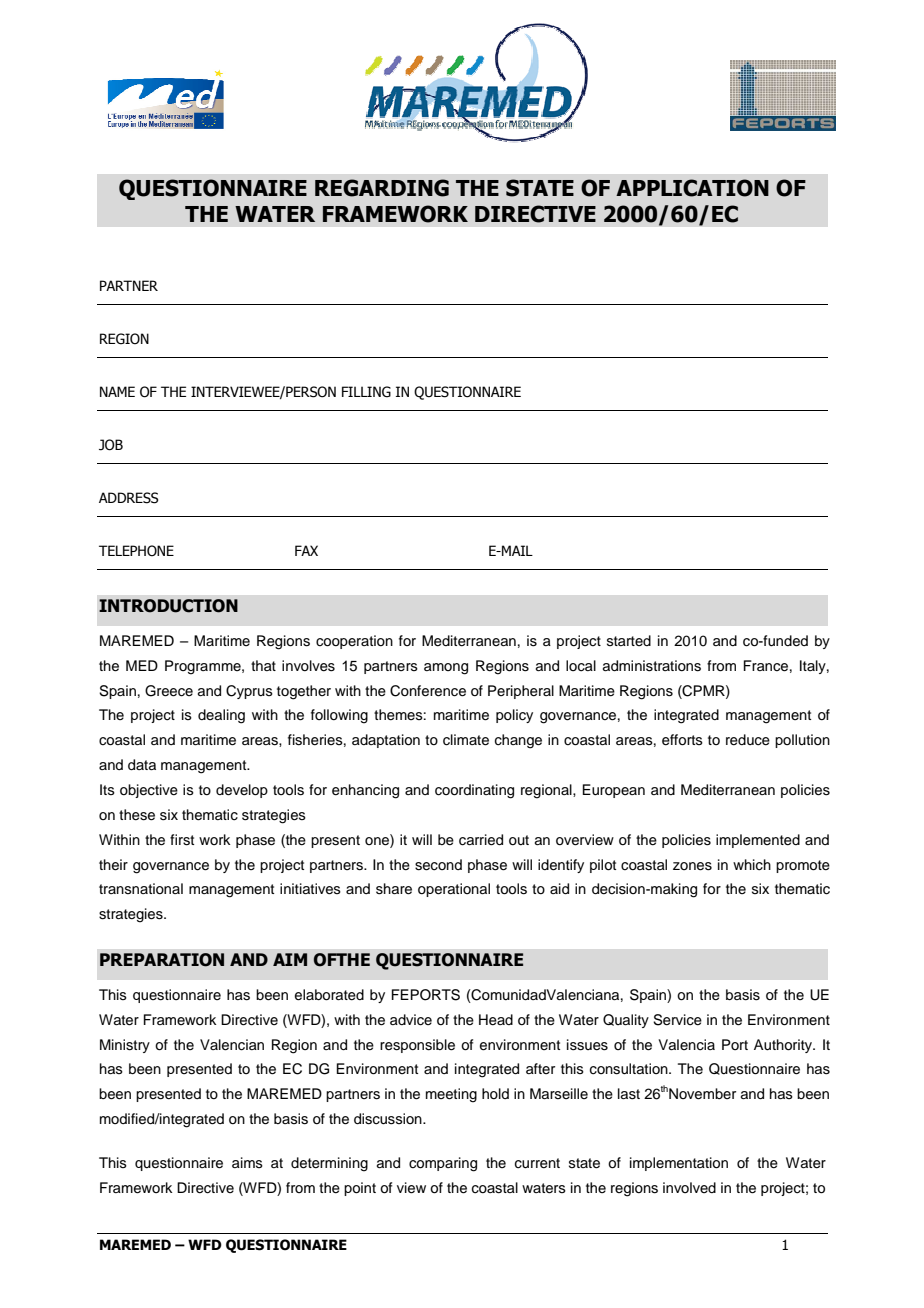  What do you see at coordinates (169, 691) in the screenshot?
I see `Greece` at bounding box center [169, 691].
